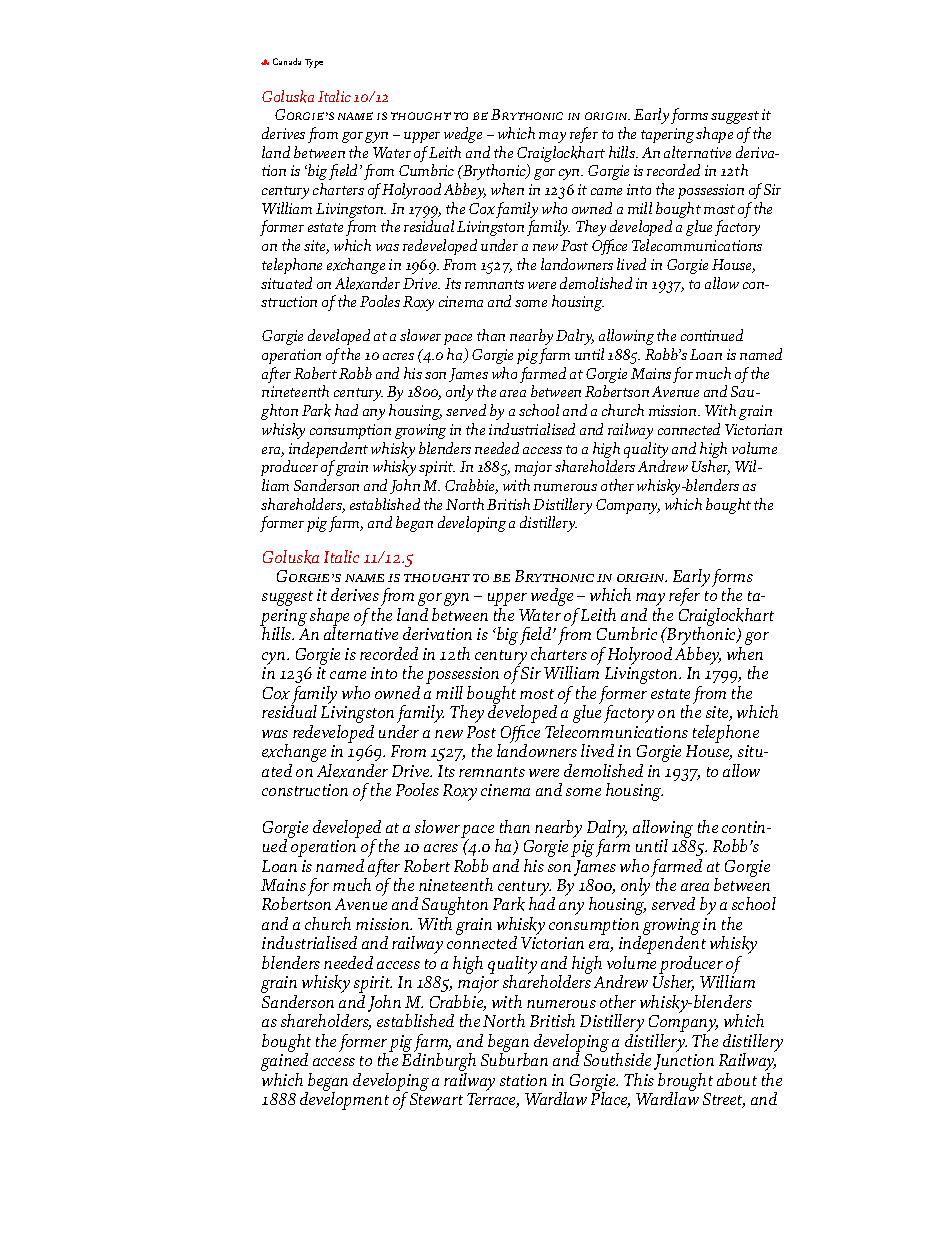 The width and height of the document is (952, 1233). Describe the element at coordinates (514, 1058) in the document. I see `Suburban` at that location.
